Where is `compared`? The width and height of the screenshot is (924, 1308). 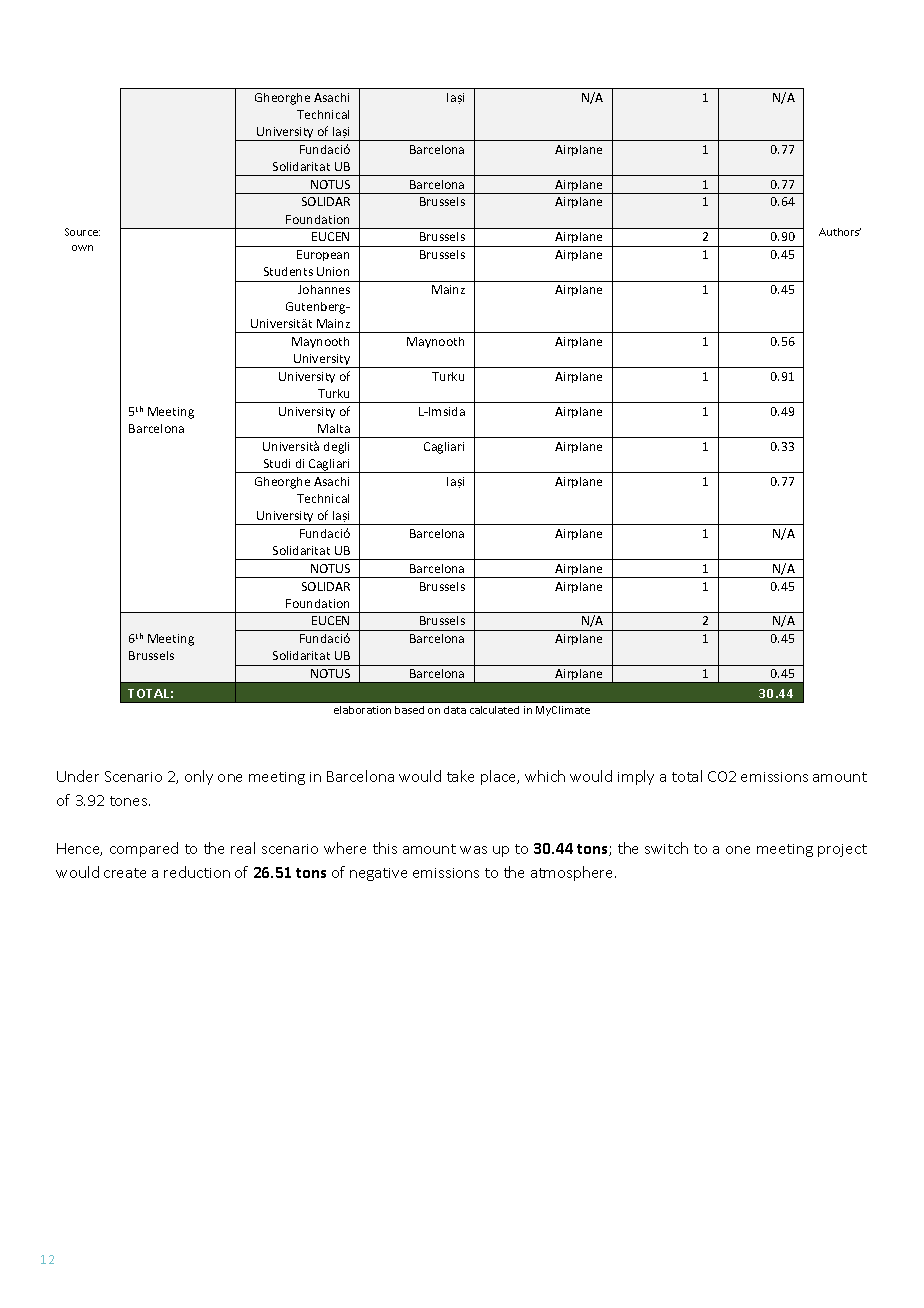 compared is located at coordinates (144, 849).
